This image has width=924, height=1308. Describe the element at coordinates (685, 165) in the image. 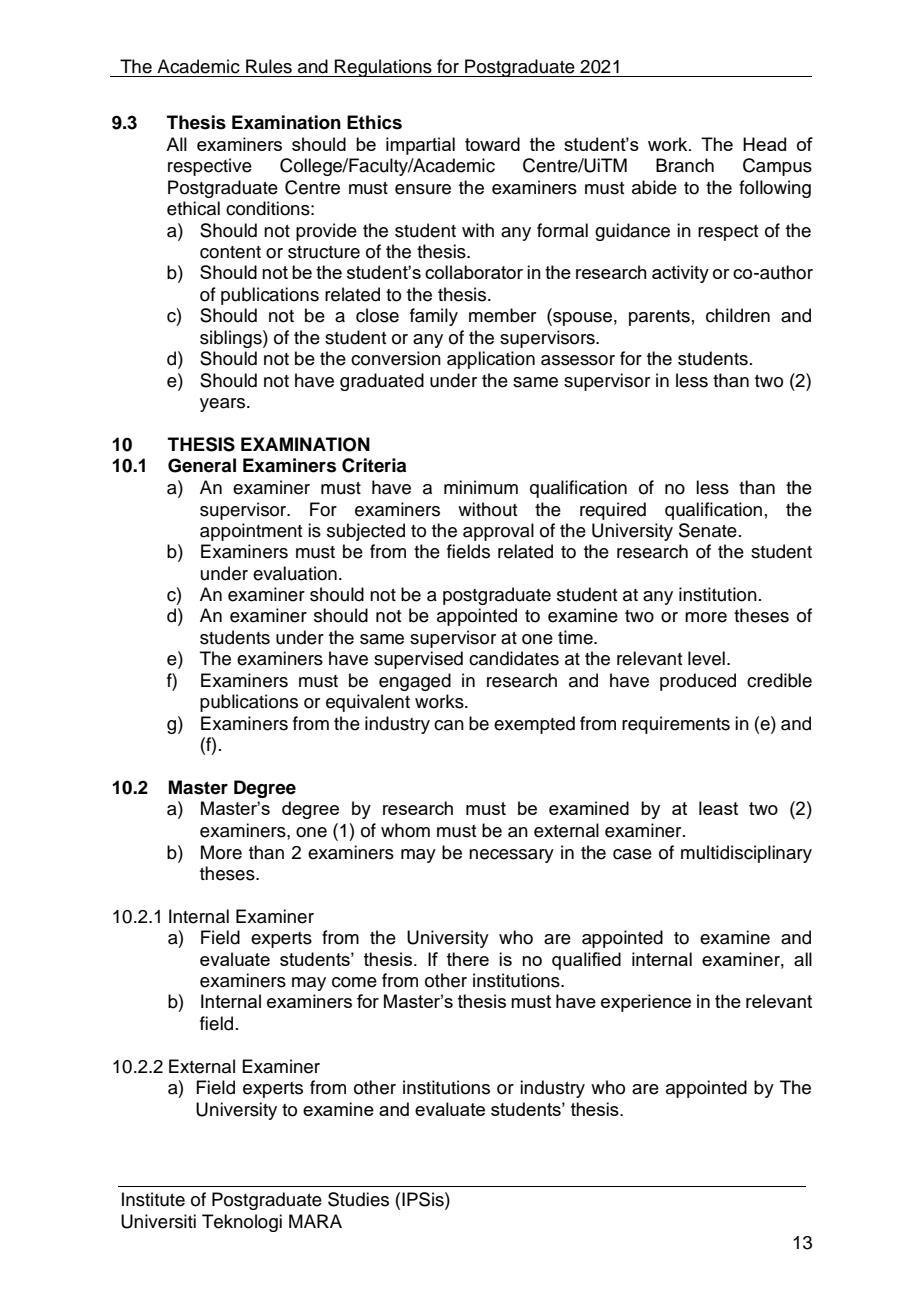

I see `Branch` at that location.
